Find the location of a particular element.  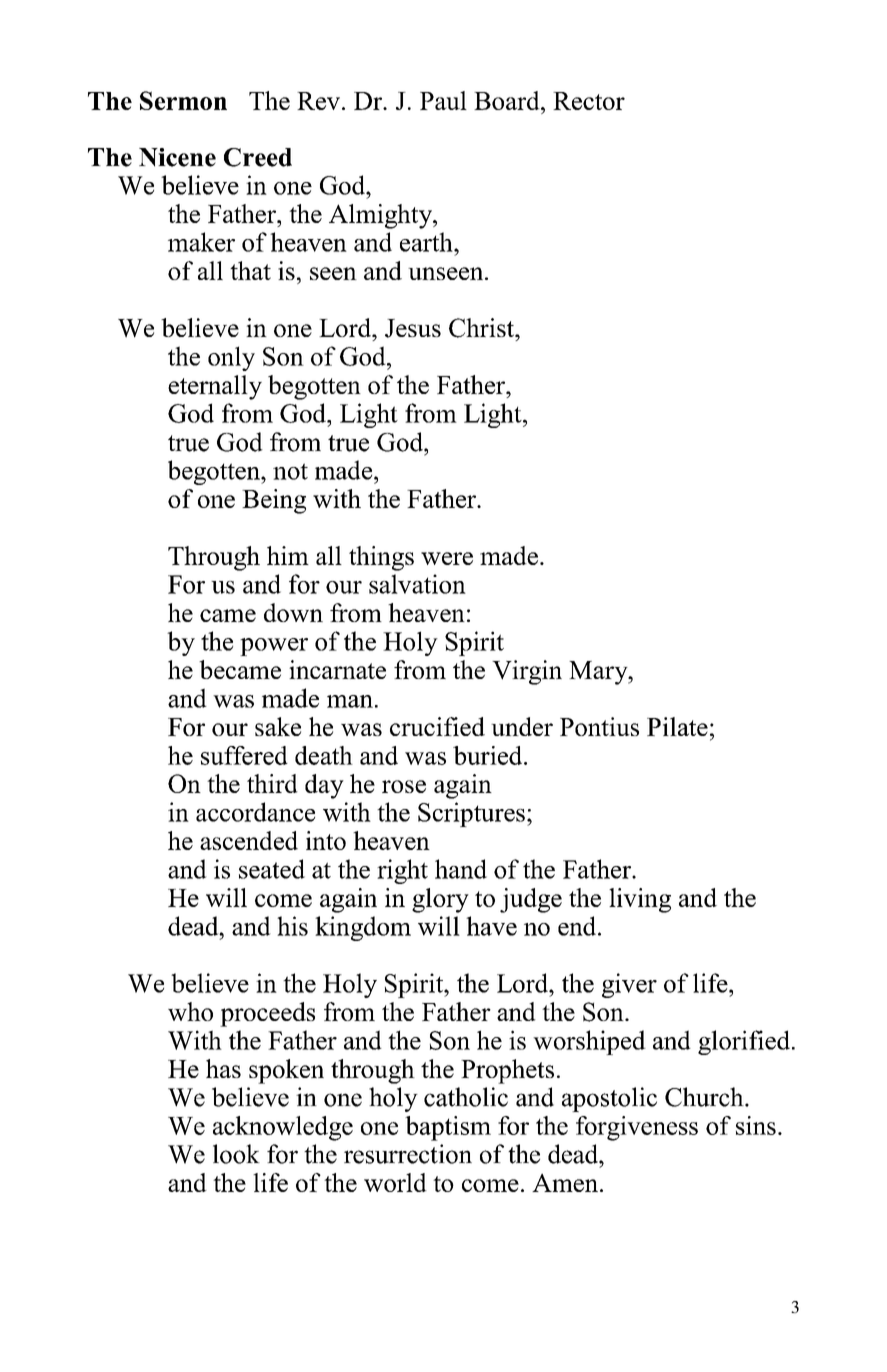

Scriptures is located at coordinates (471, 814).
